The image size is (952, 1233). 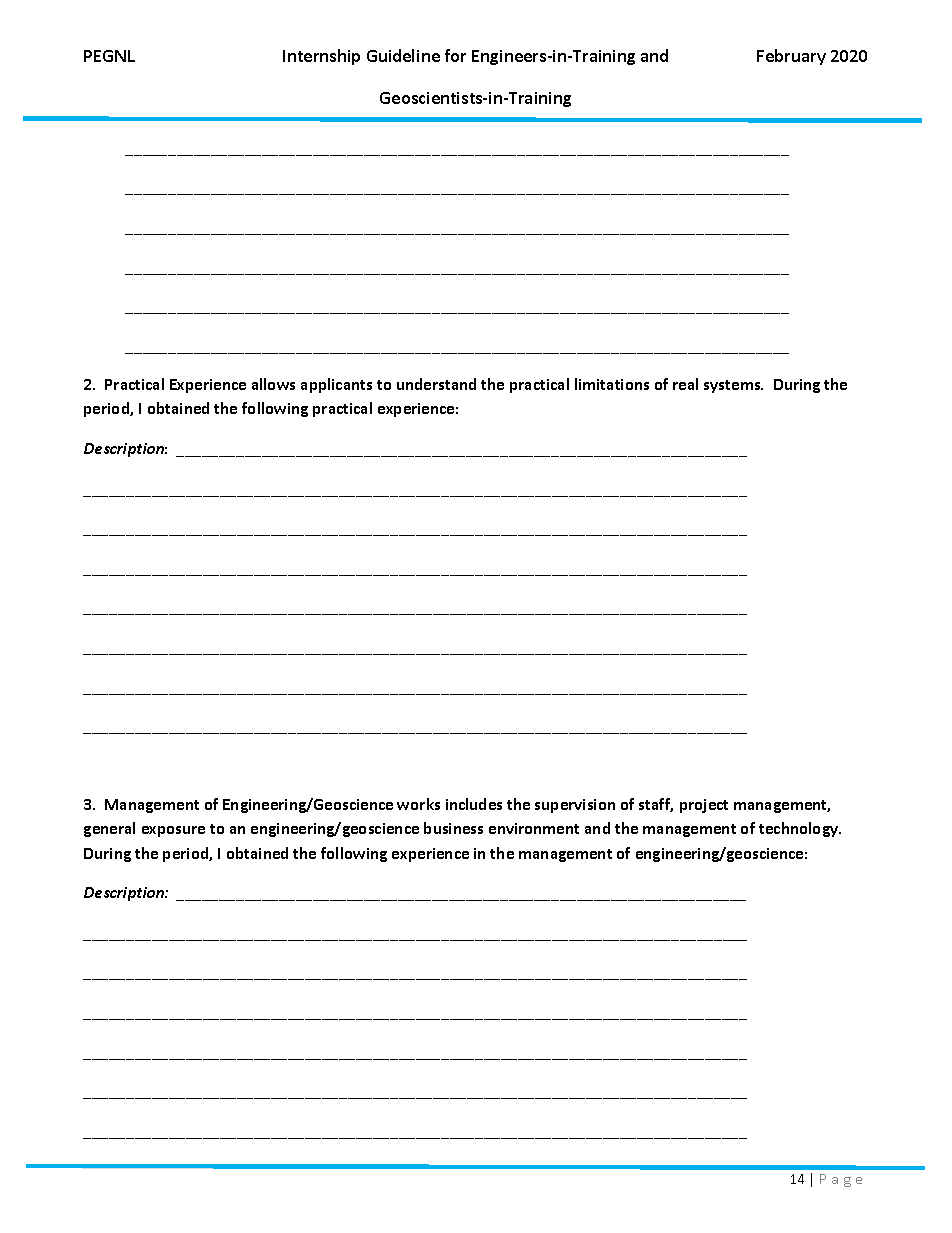 What do you see at coordinates (455, 55) in the screenshot?
I see `for` at bounding box center [455, 55].
